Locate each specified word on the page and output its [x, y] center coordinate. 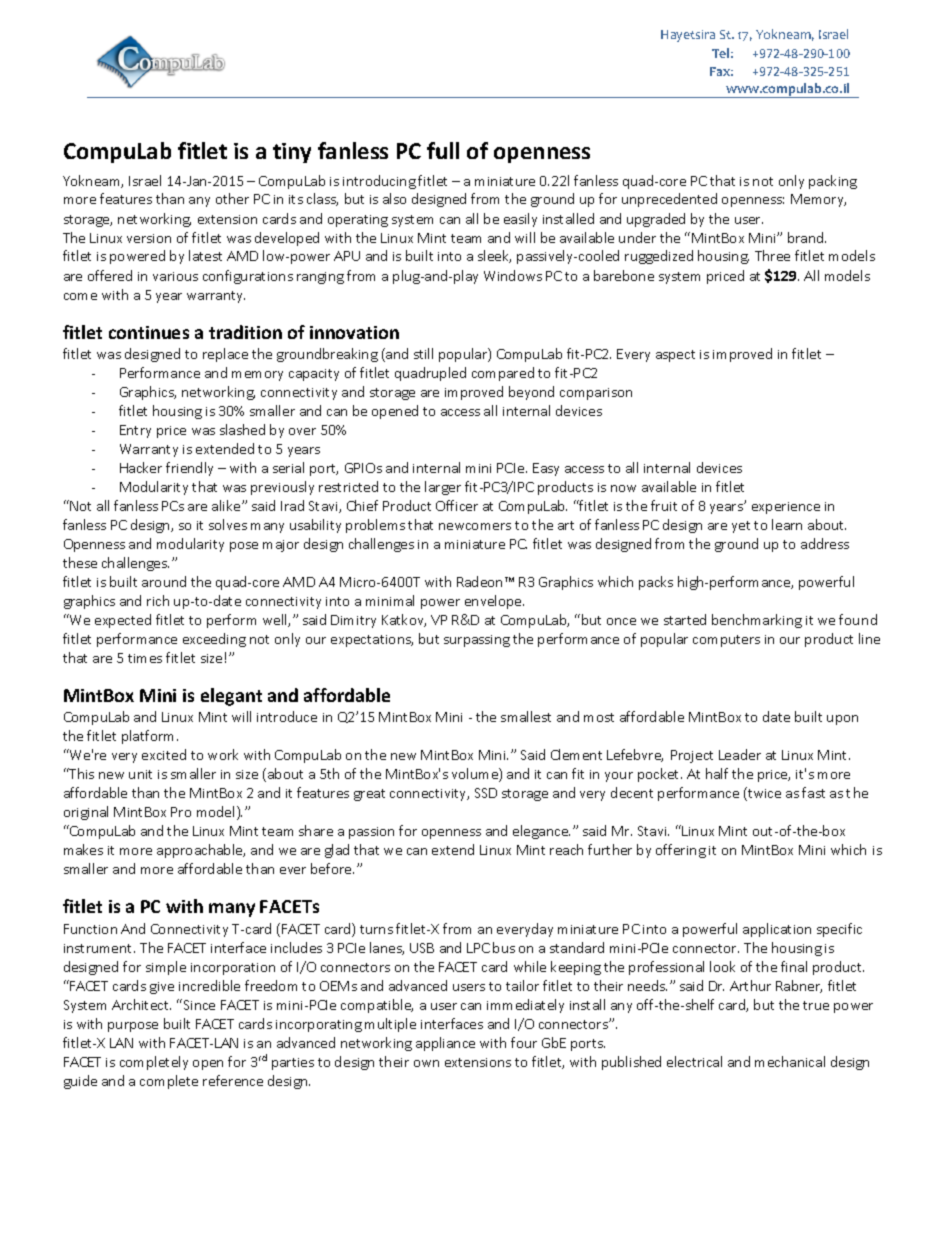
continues [149, 332]
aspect [675, 356]
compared [503, 374]
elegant [231, 697]
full [443, 150]
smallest [526, 716]
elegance [541, 832]
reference [233, 1080]
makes [83, 849]
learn [787, 524]
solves [228, 524]
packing [833, 182]
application [777, 930]
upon [842, 720]
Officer [457, 505]
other [232, 198]
